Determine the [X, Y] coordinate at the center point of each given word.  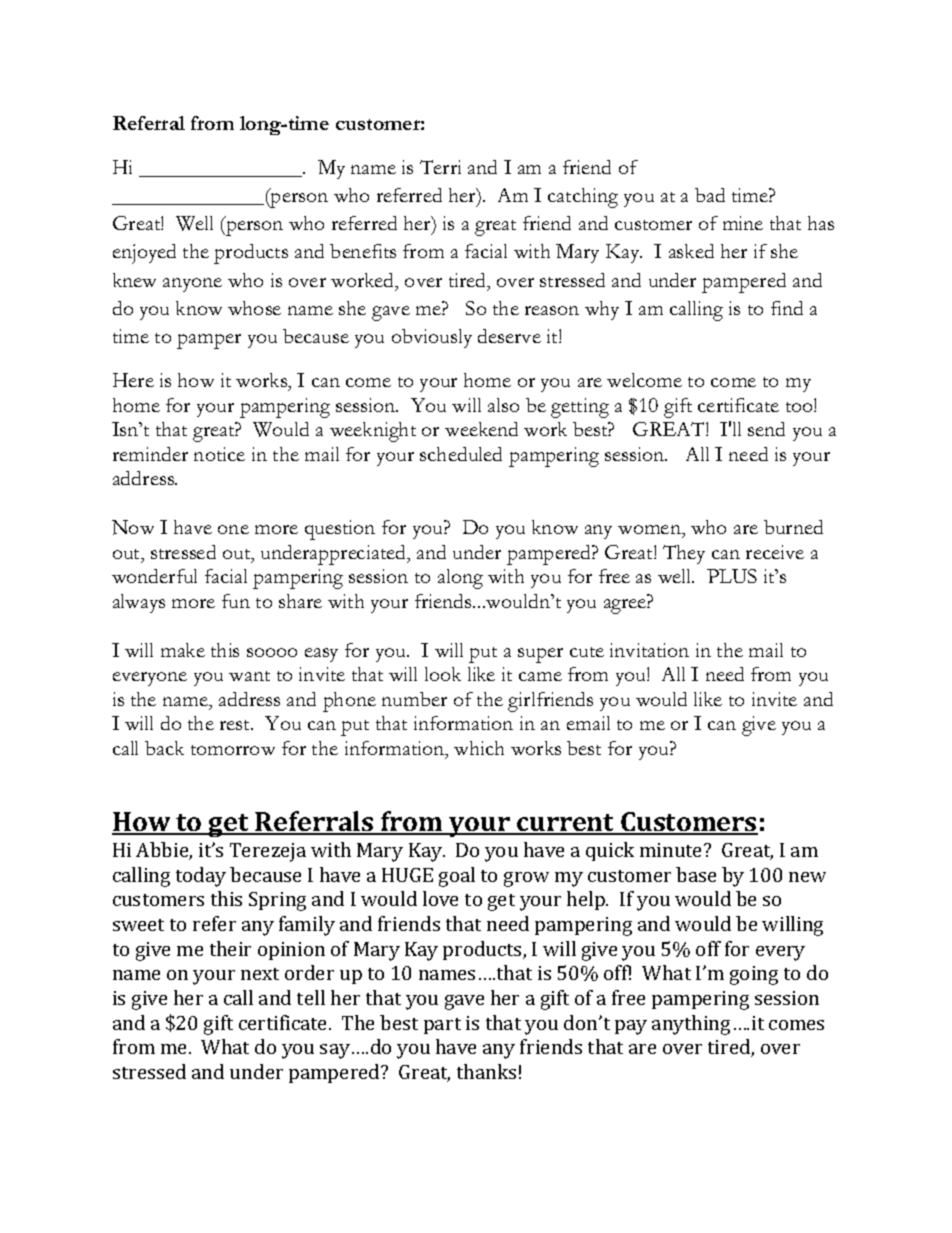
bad [710, 195]
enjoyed [144, 254]
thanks [486, 1071]
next [260, 974]
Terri [440, 167]
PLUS [732, 576]
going [754, 975]
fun [236, 601]
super [540, 655]
